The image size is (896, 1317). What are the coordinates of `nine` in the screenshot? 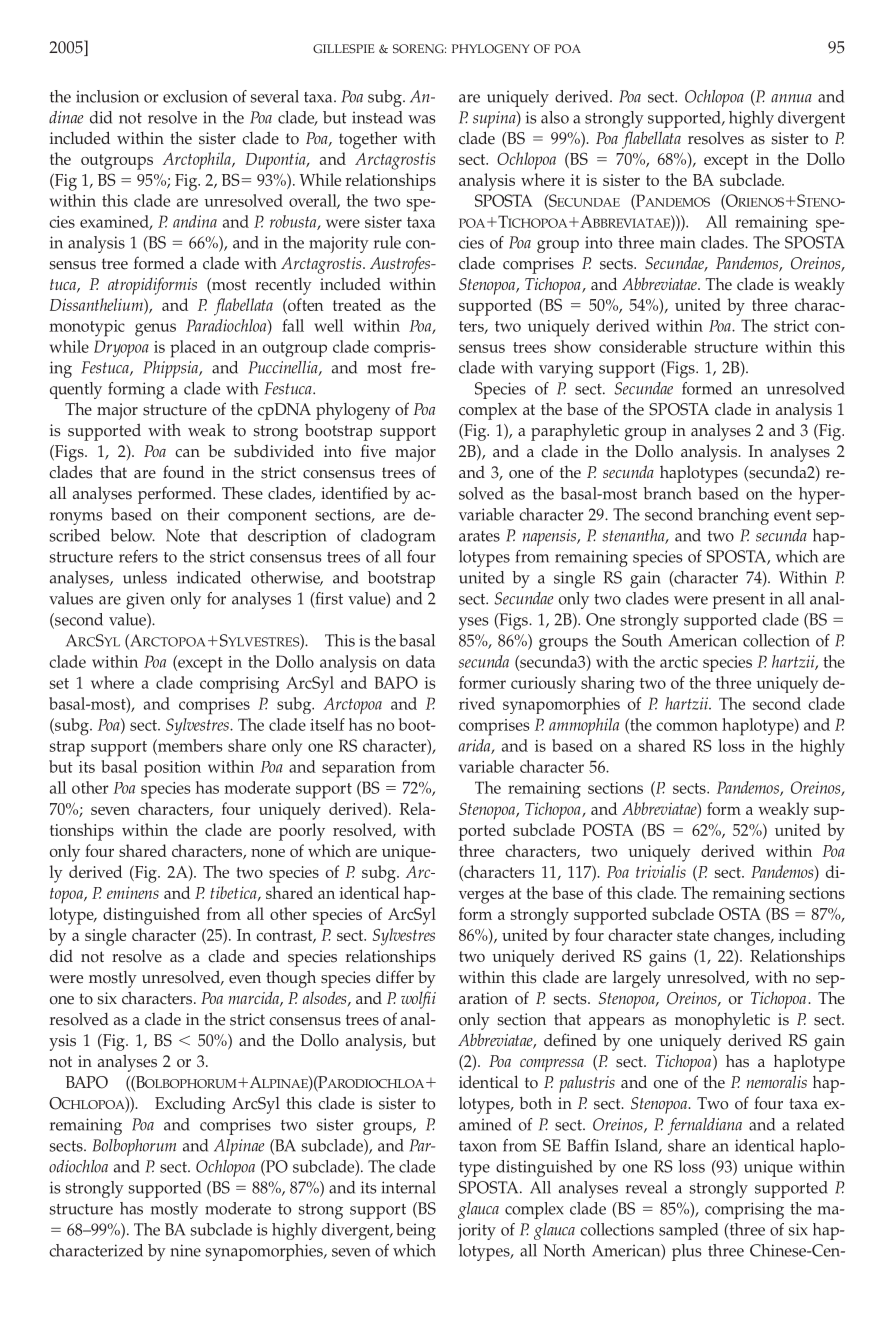 It's located at (185, 1250).
